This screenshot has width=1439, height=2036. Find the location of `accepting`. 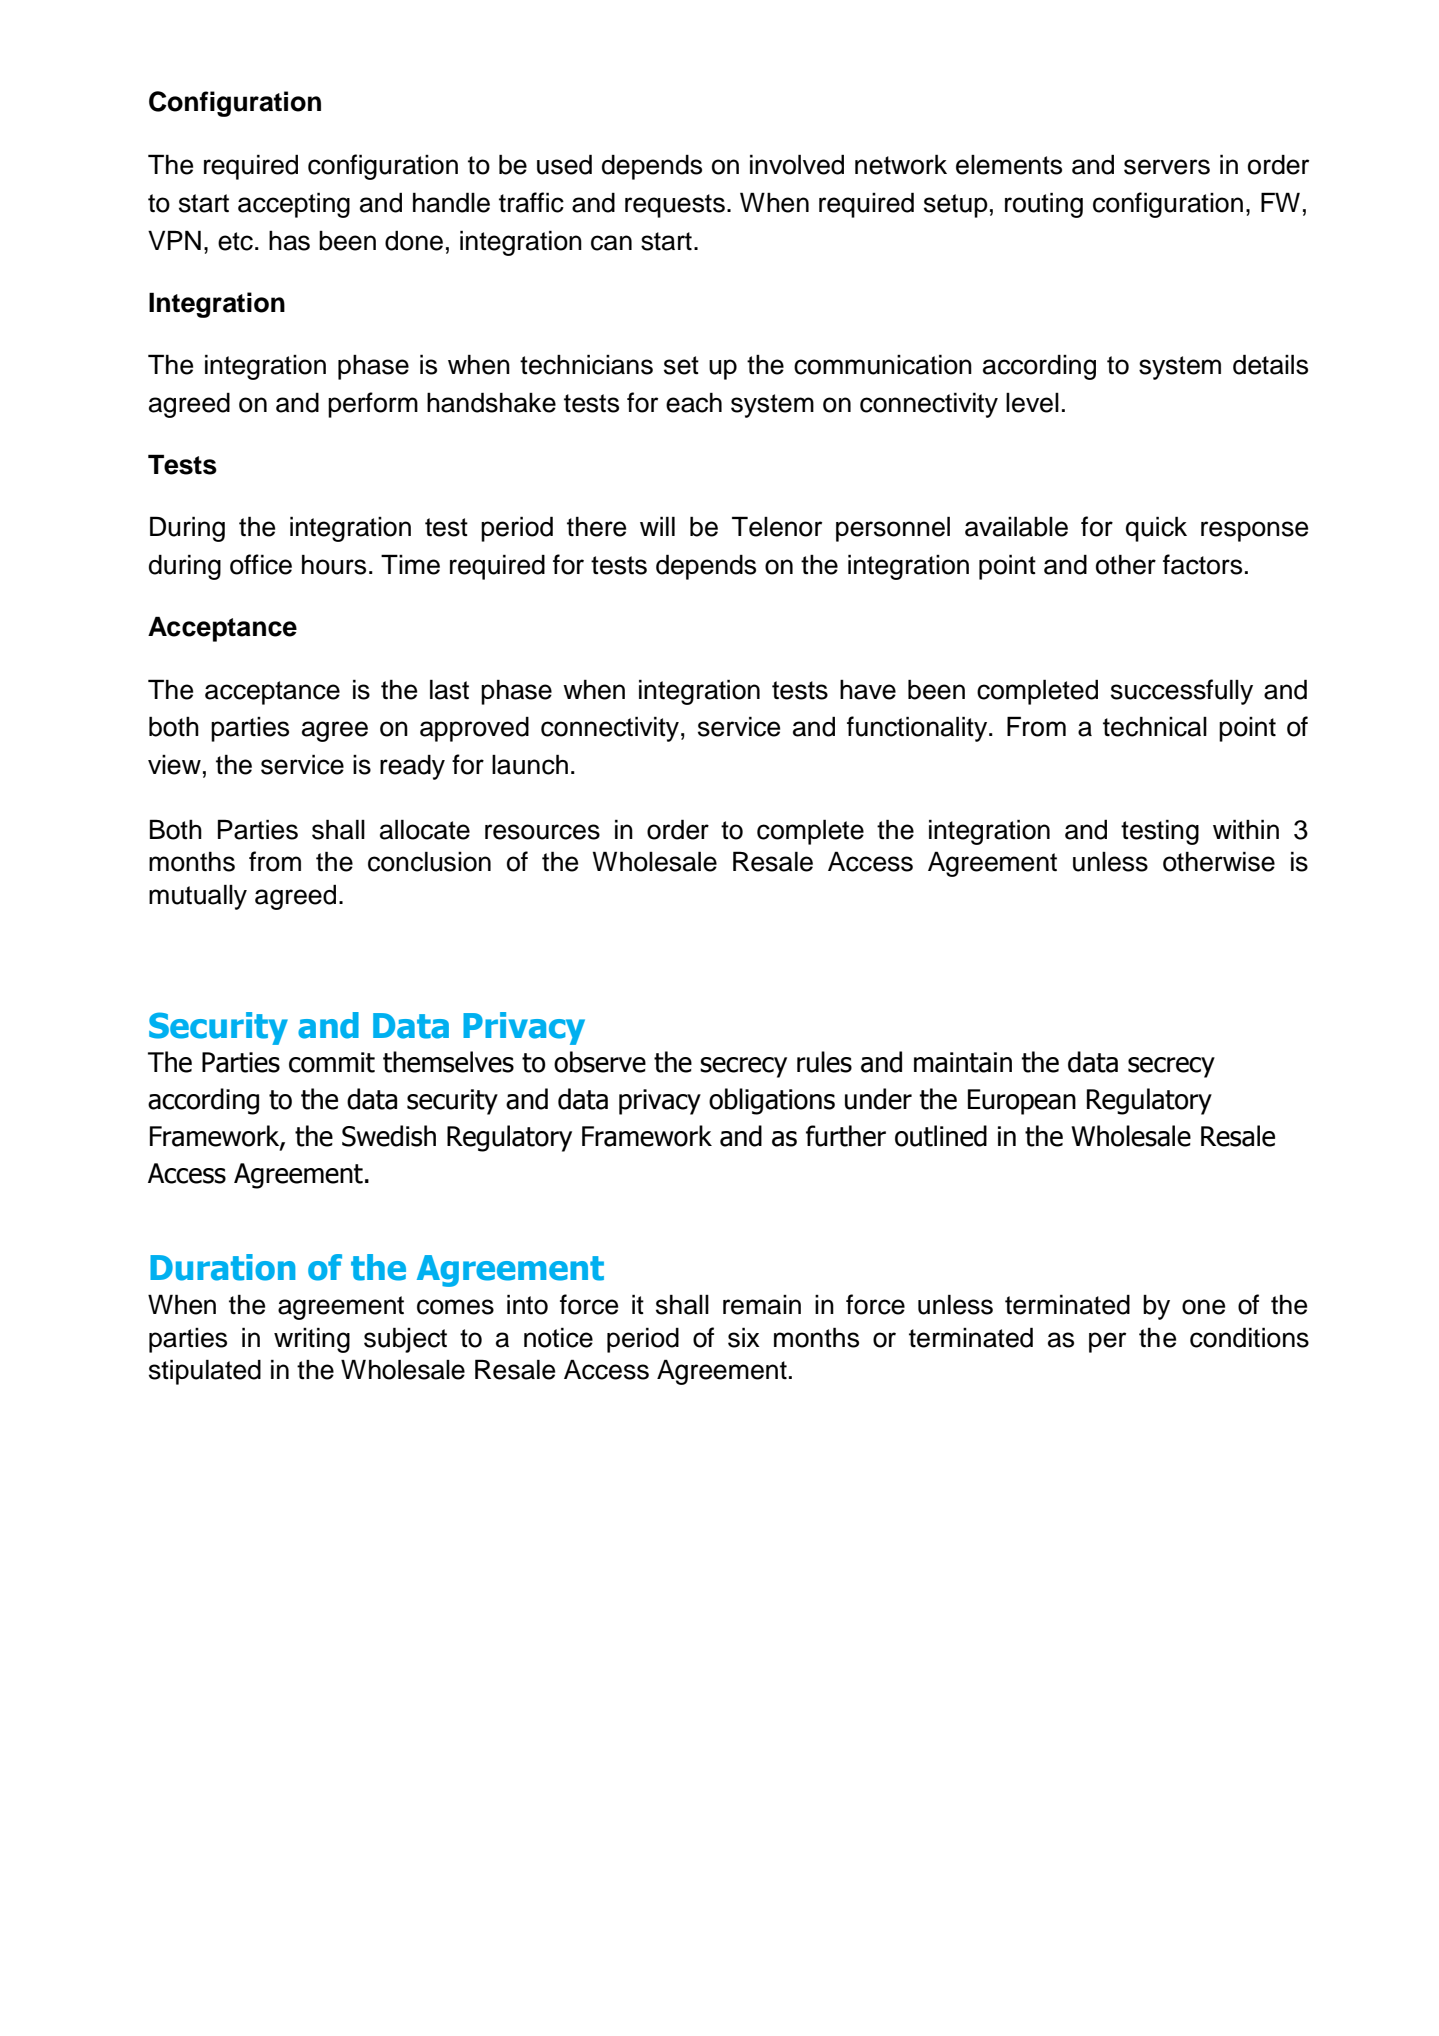

accepting is located at coordinates (294, 205).
